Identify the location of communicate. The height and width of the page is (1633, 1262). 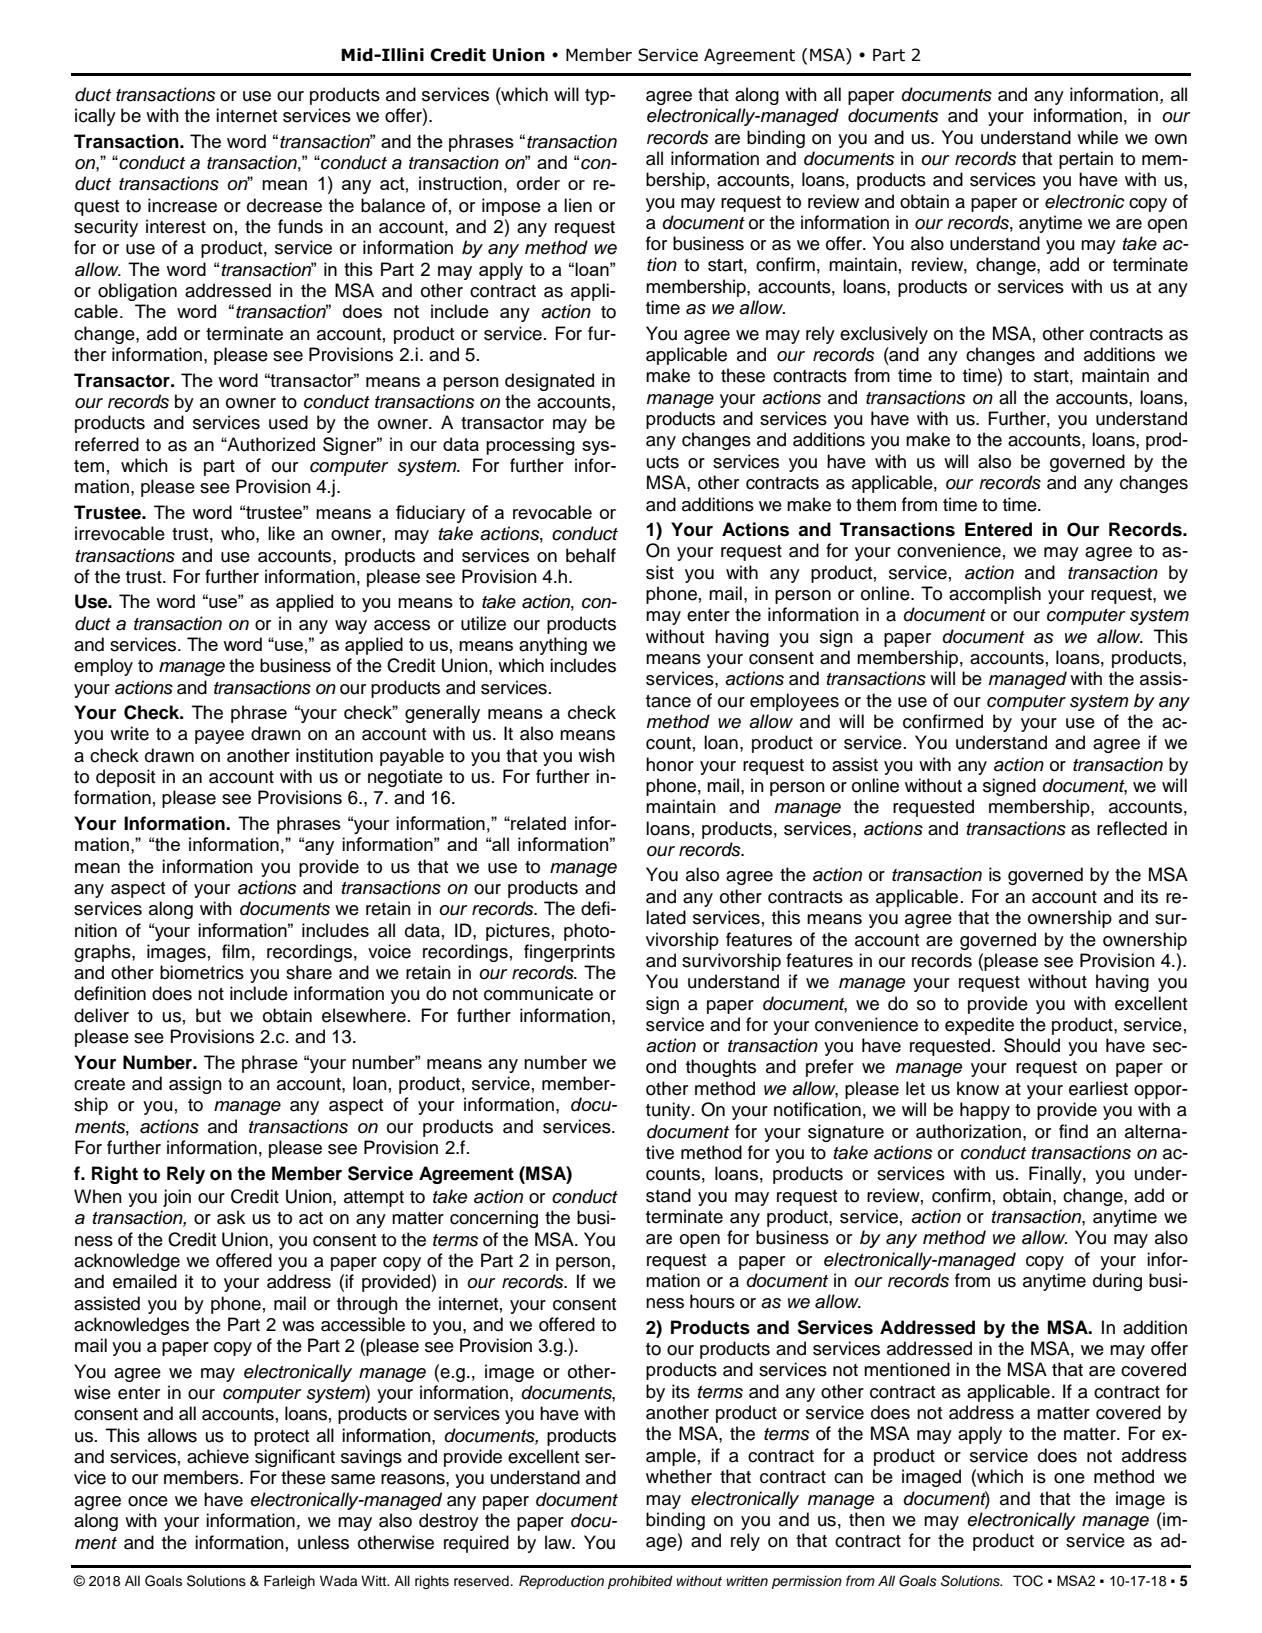
(538, 993).
